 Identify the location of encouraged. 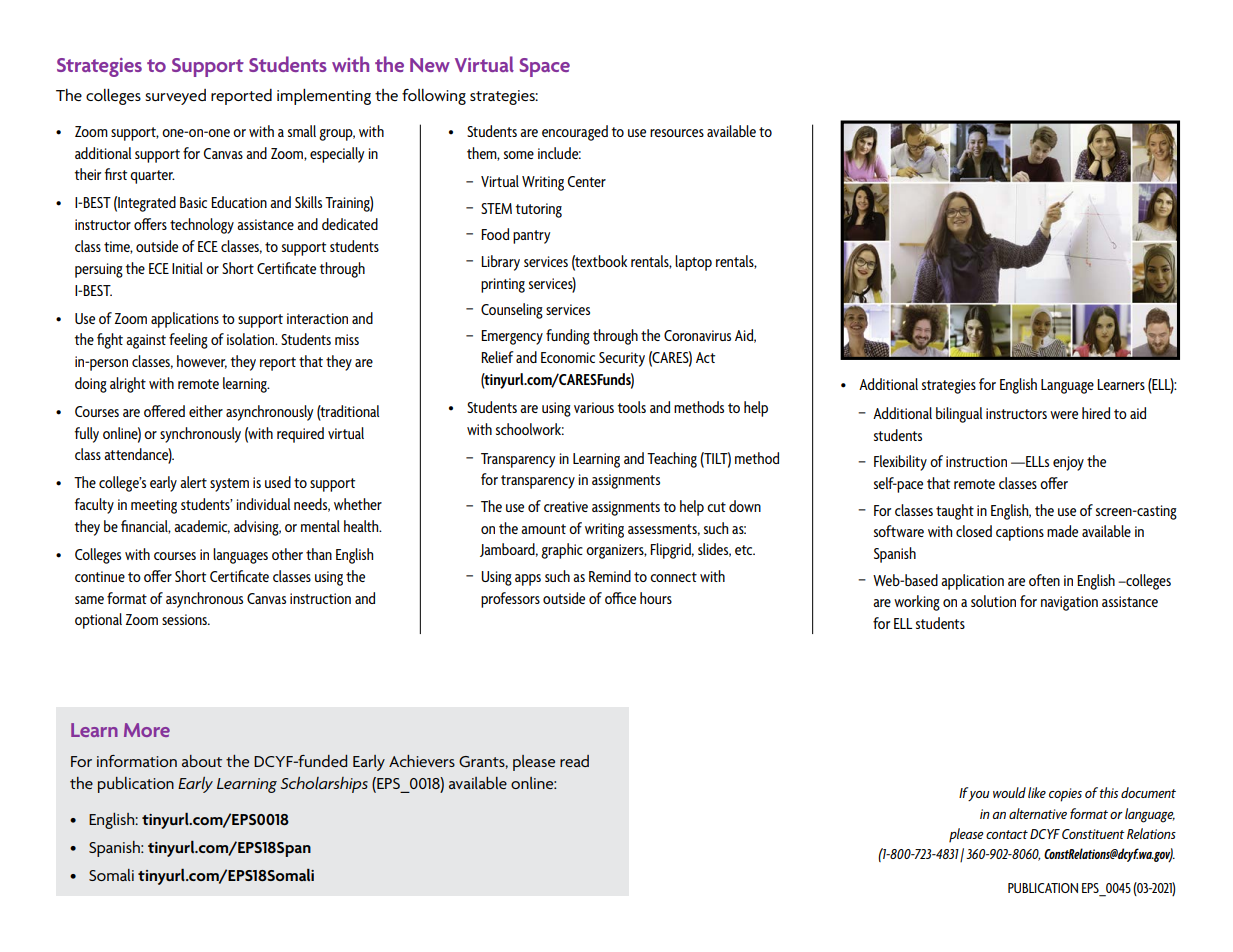
(575, 133).
